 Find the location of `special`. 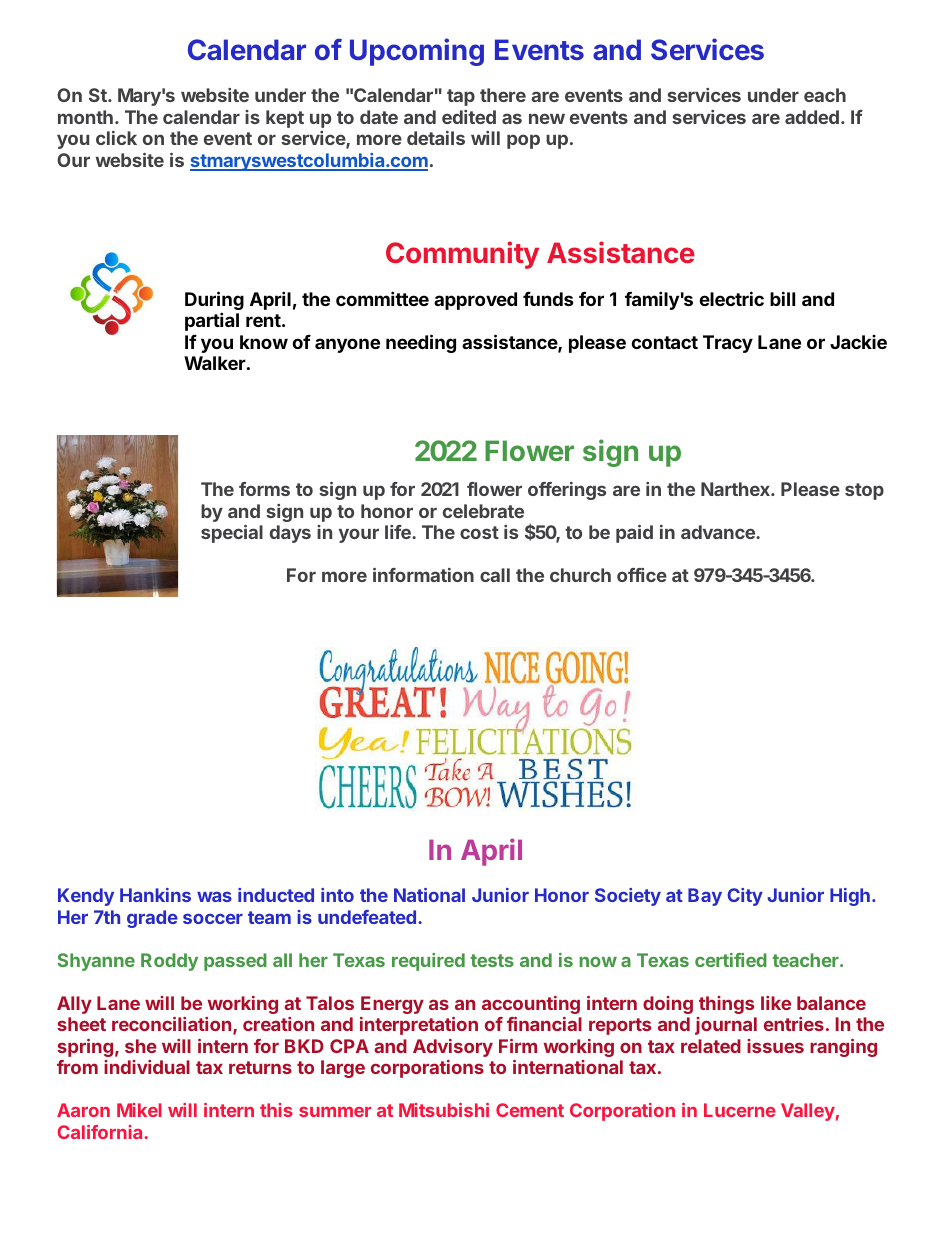

special is located at coordinates (232, 534).
